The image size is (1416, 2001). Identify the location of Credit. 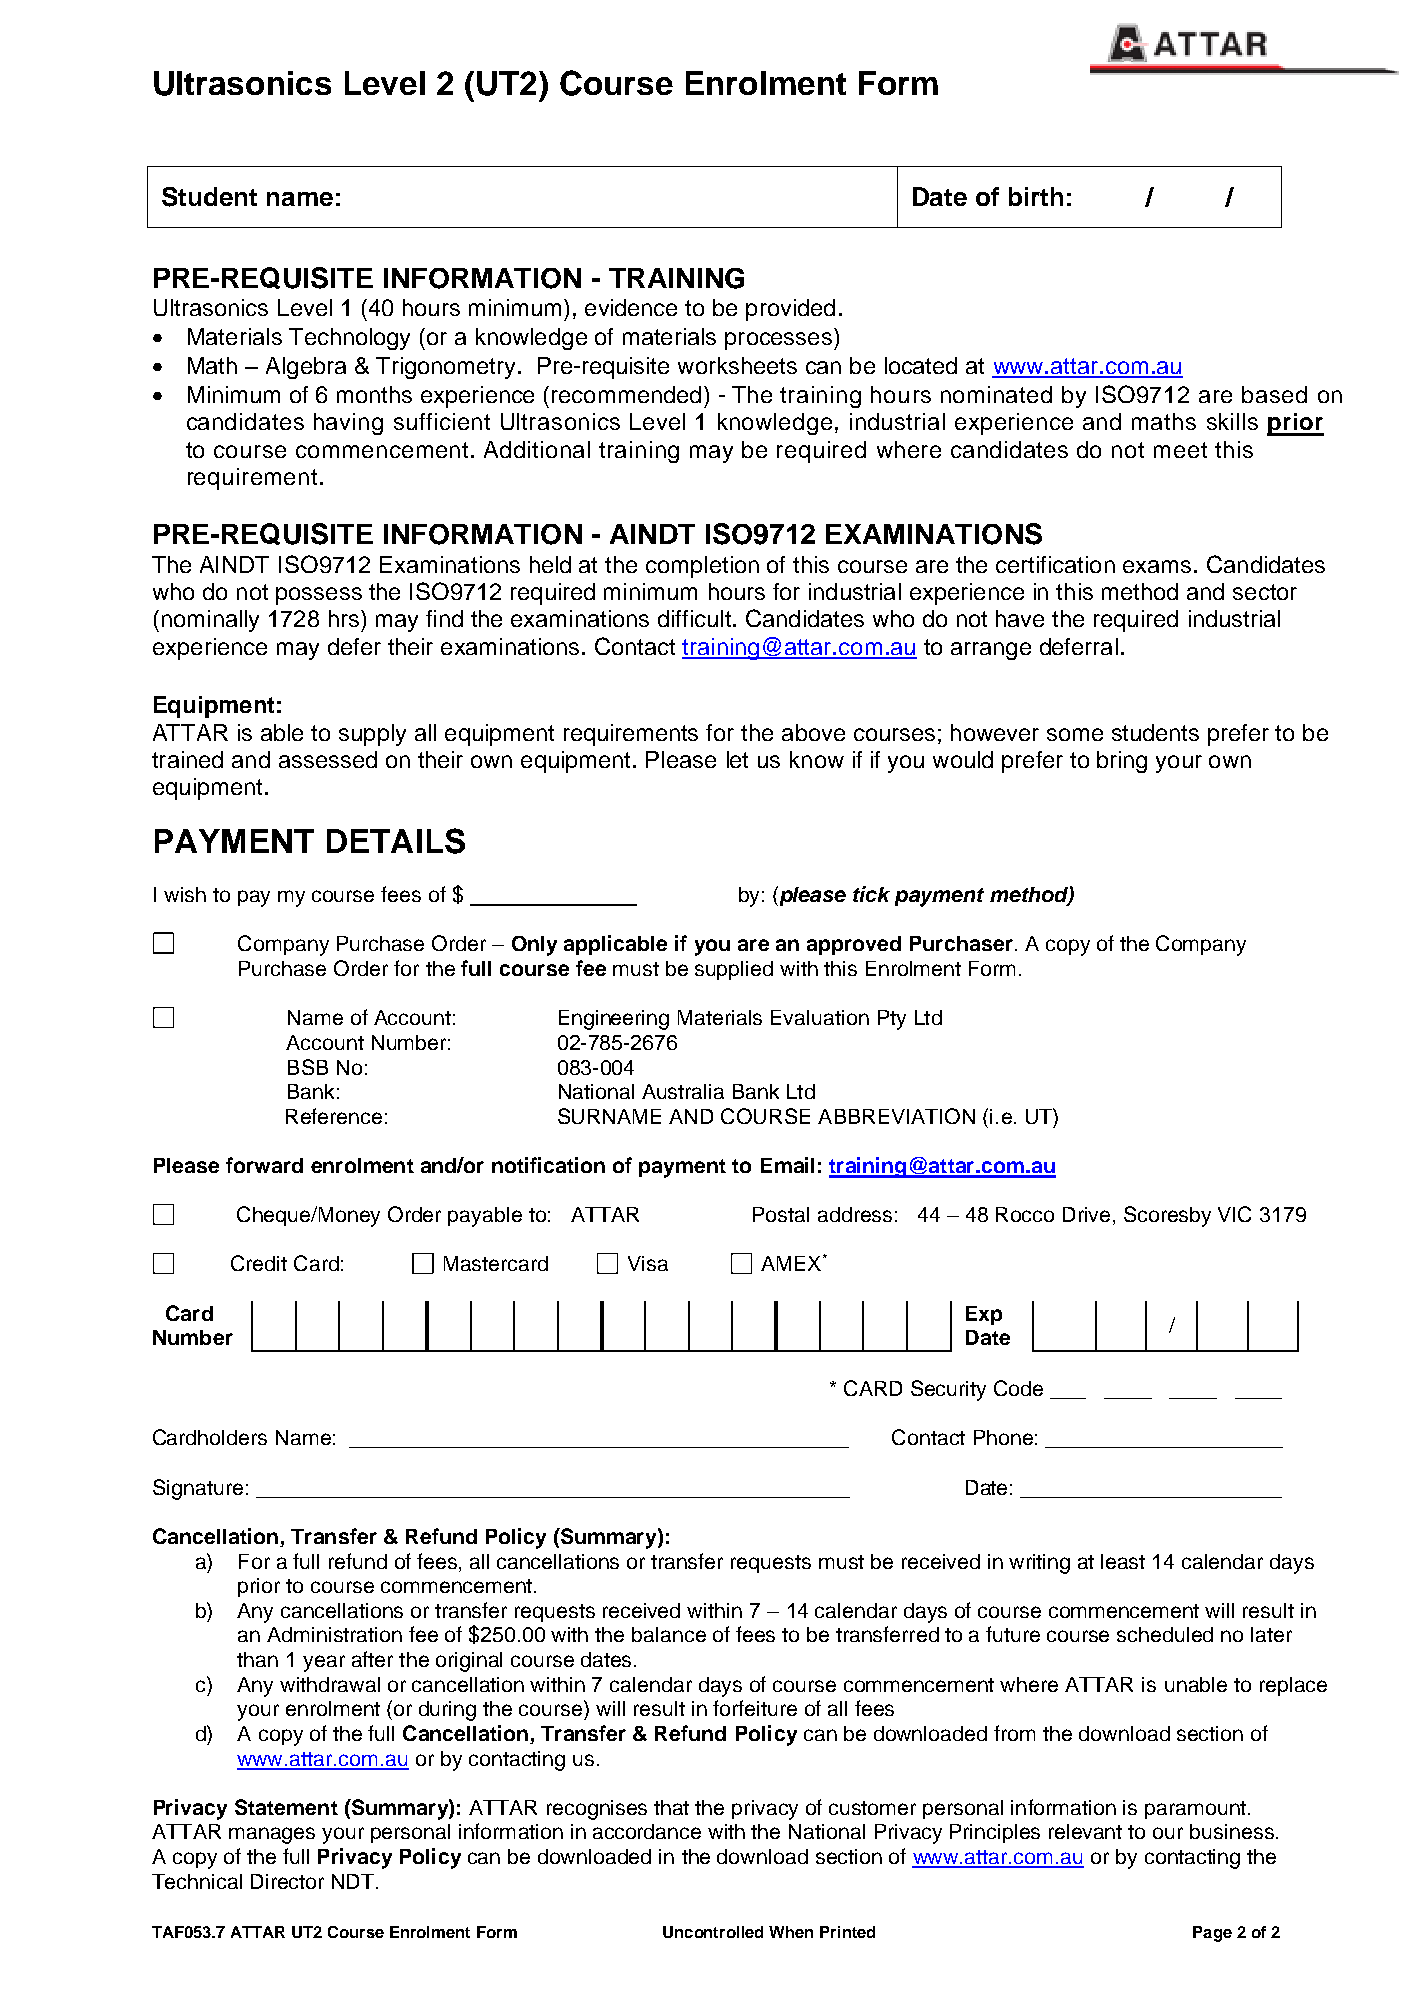
(259, 1263).
